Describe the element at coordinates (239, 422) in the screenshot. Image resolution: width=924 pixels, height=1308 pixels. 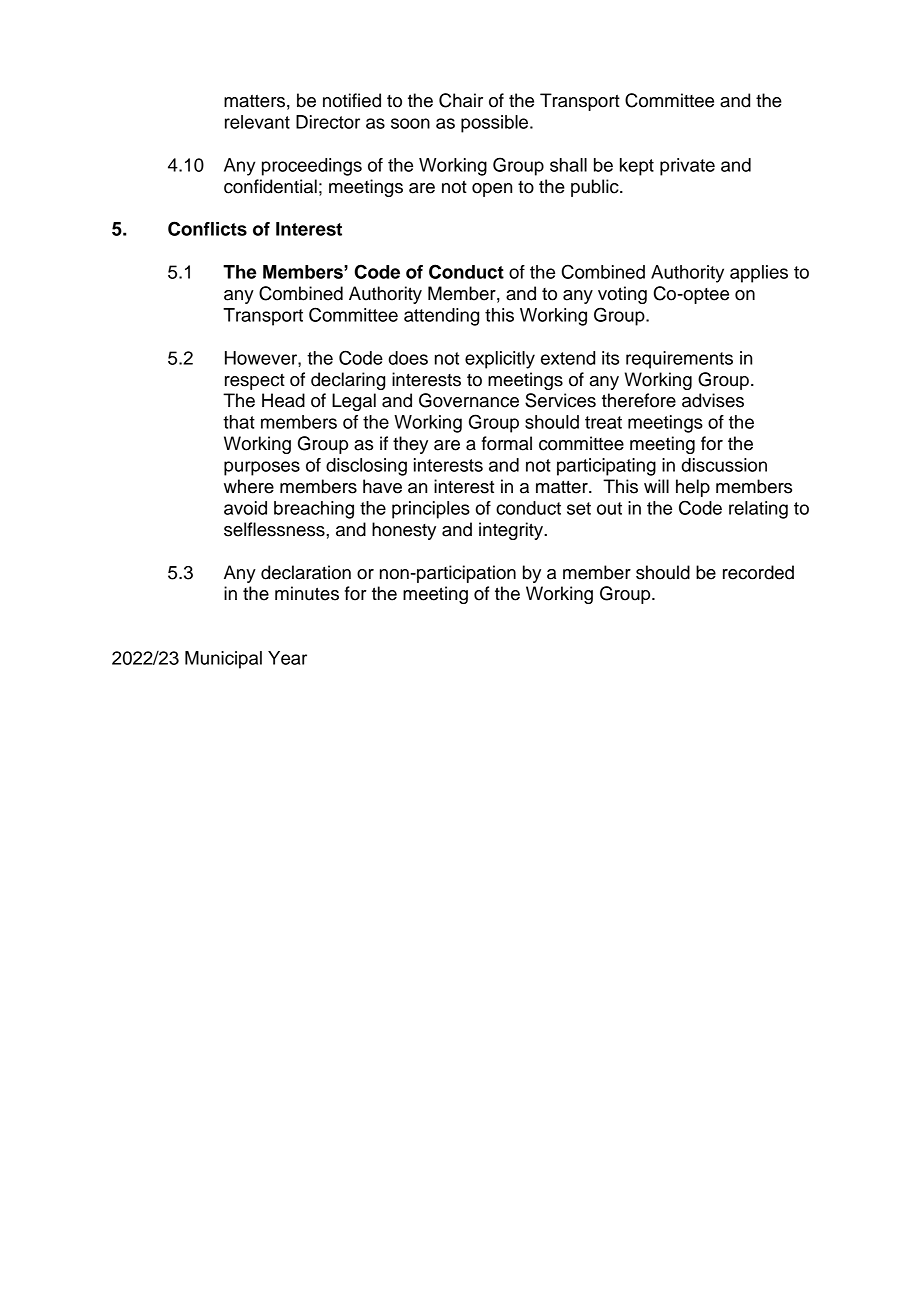
I see `that` at that location.
